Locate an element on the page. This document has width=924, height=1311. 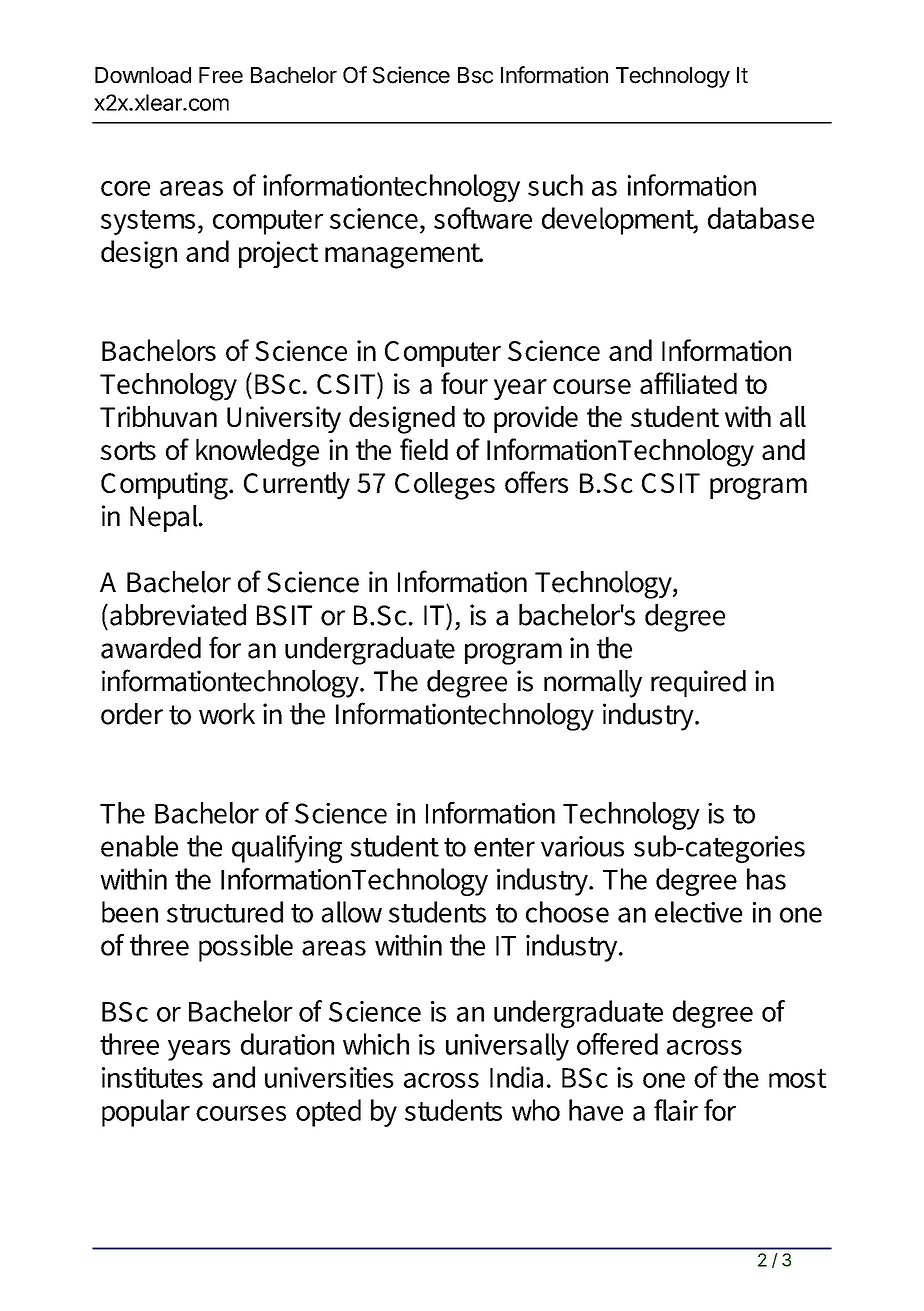
Free is located at coordinates (221, 75).
